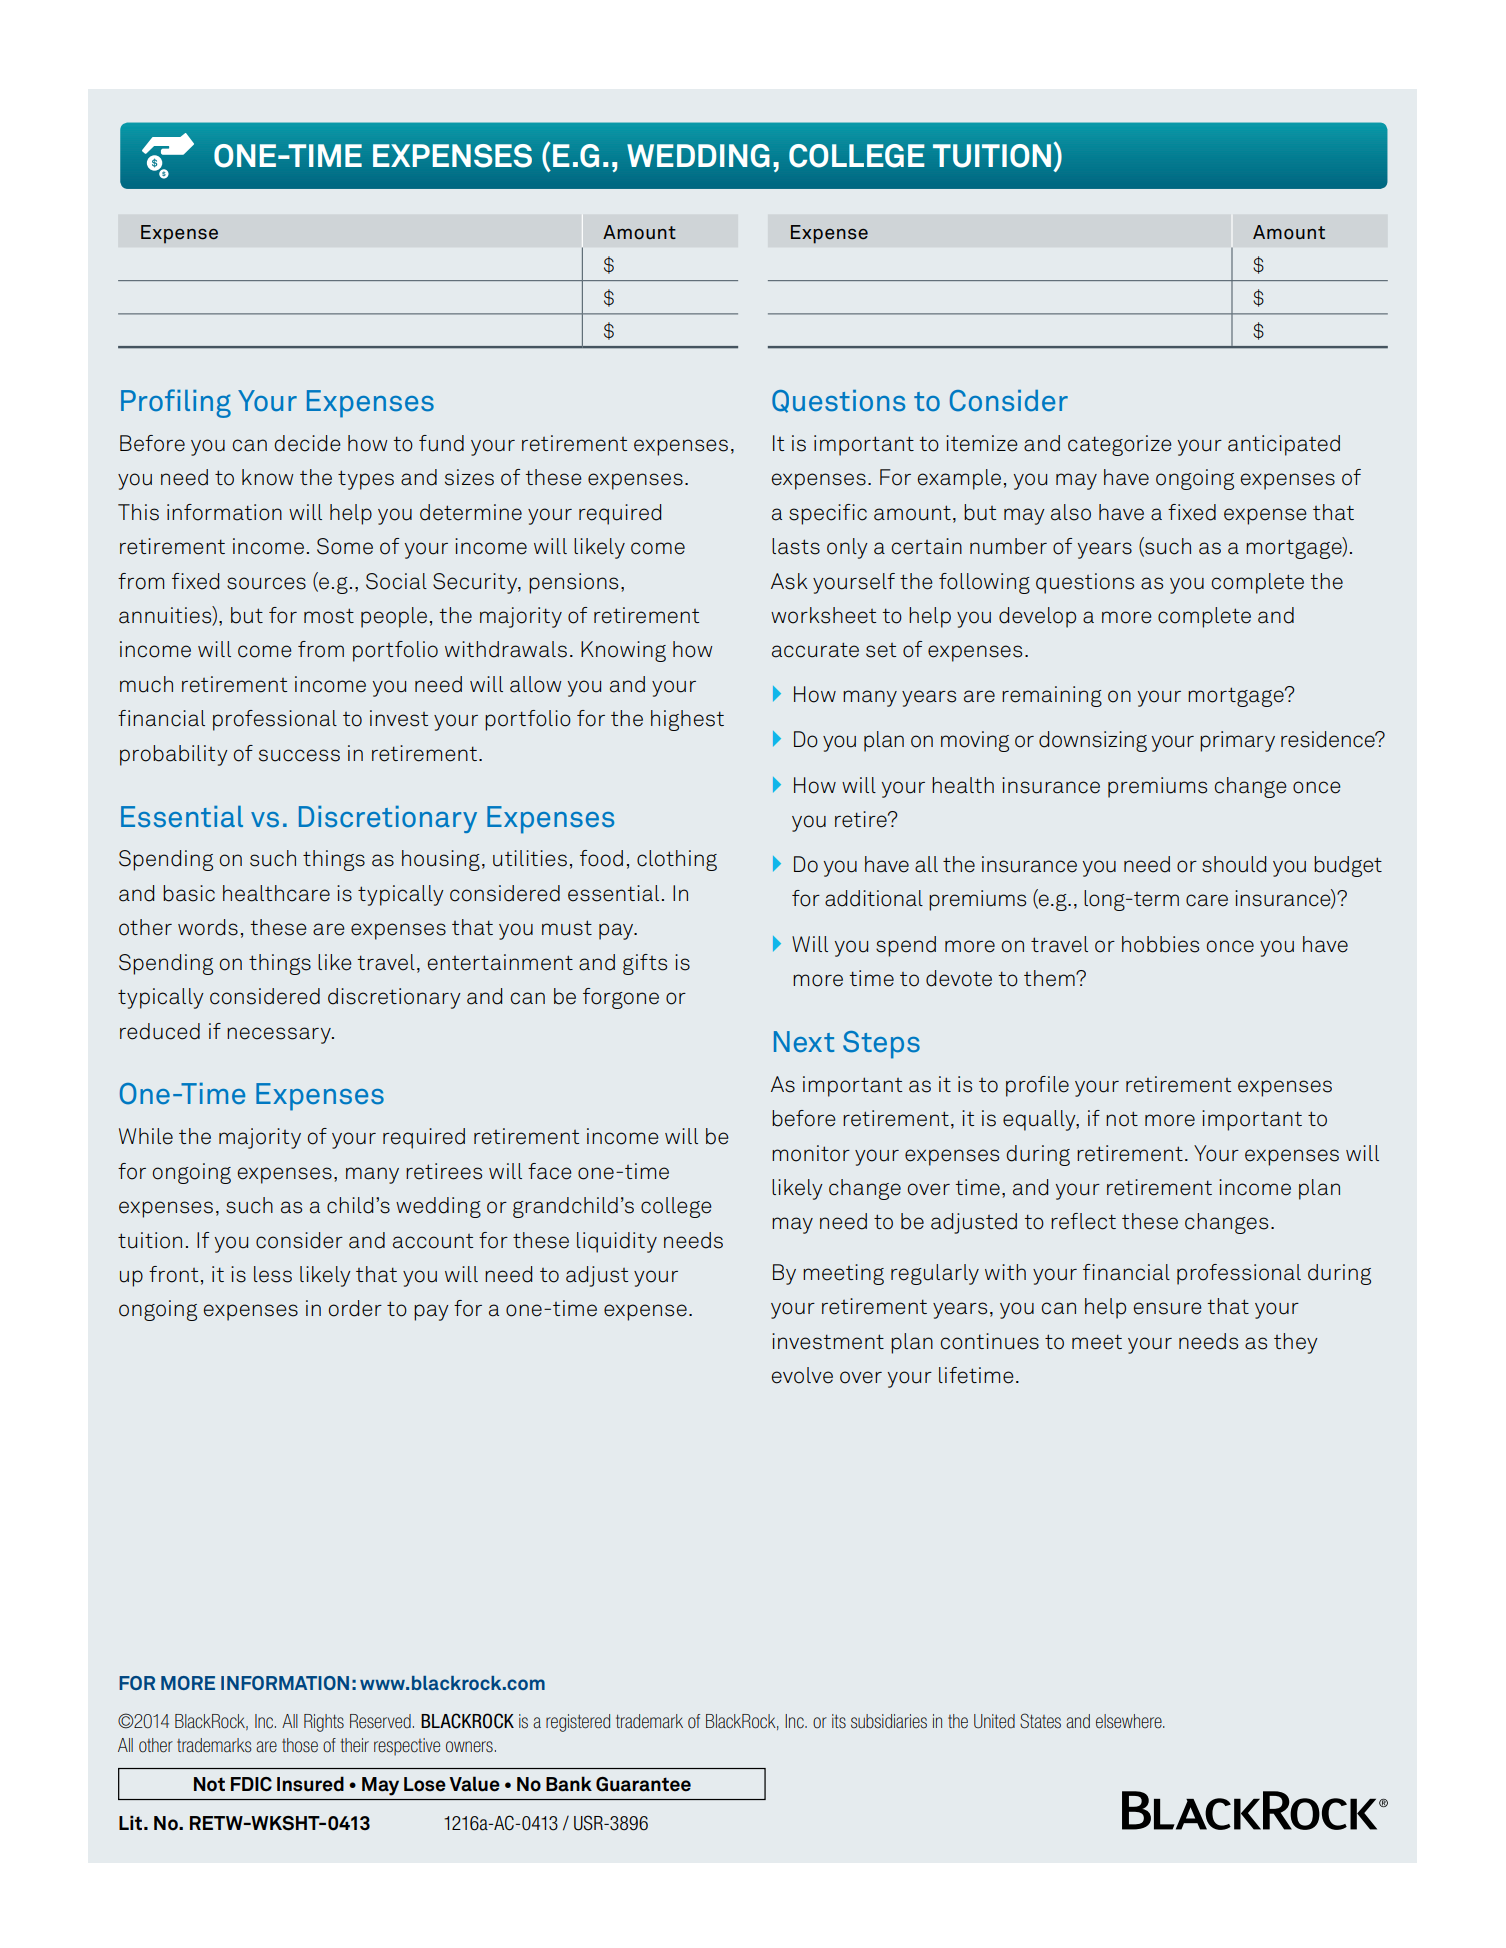  I want to click on less, so click(273, 1274).
